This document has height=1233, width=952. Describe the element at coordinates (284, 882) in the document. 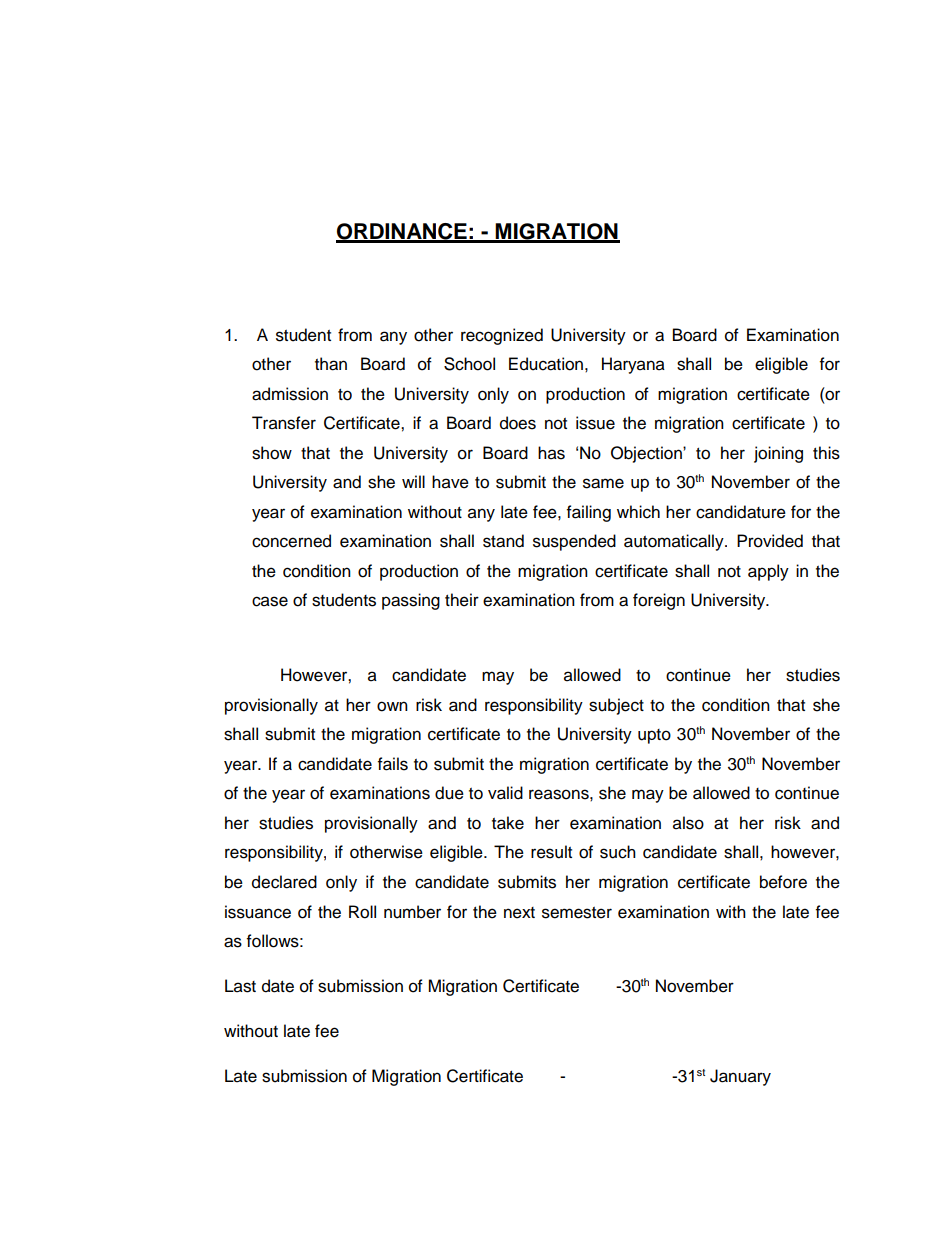

I see `declared` at that location.
